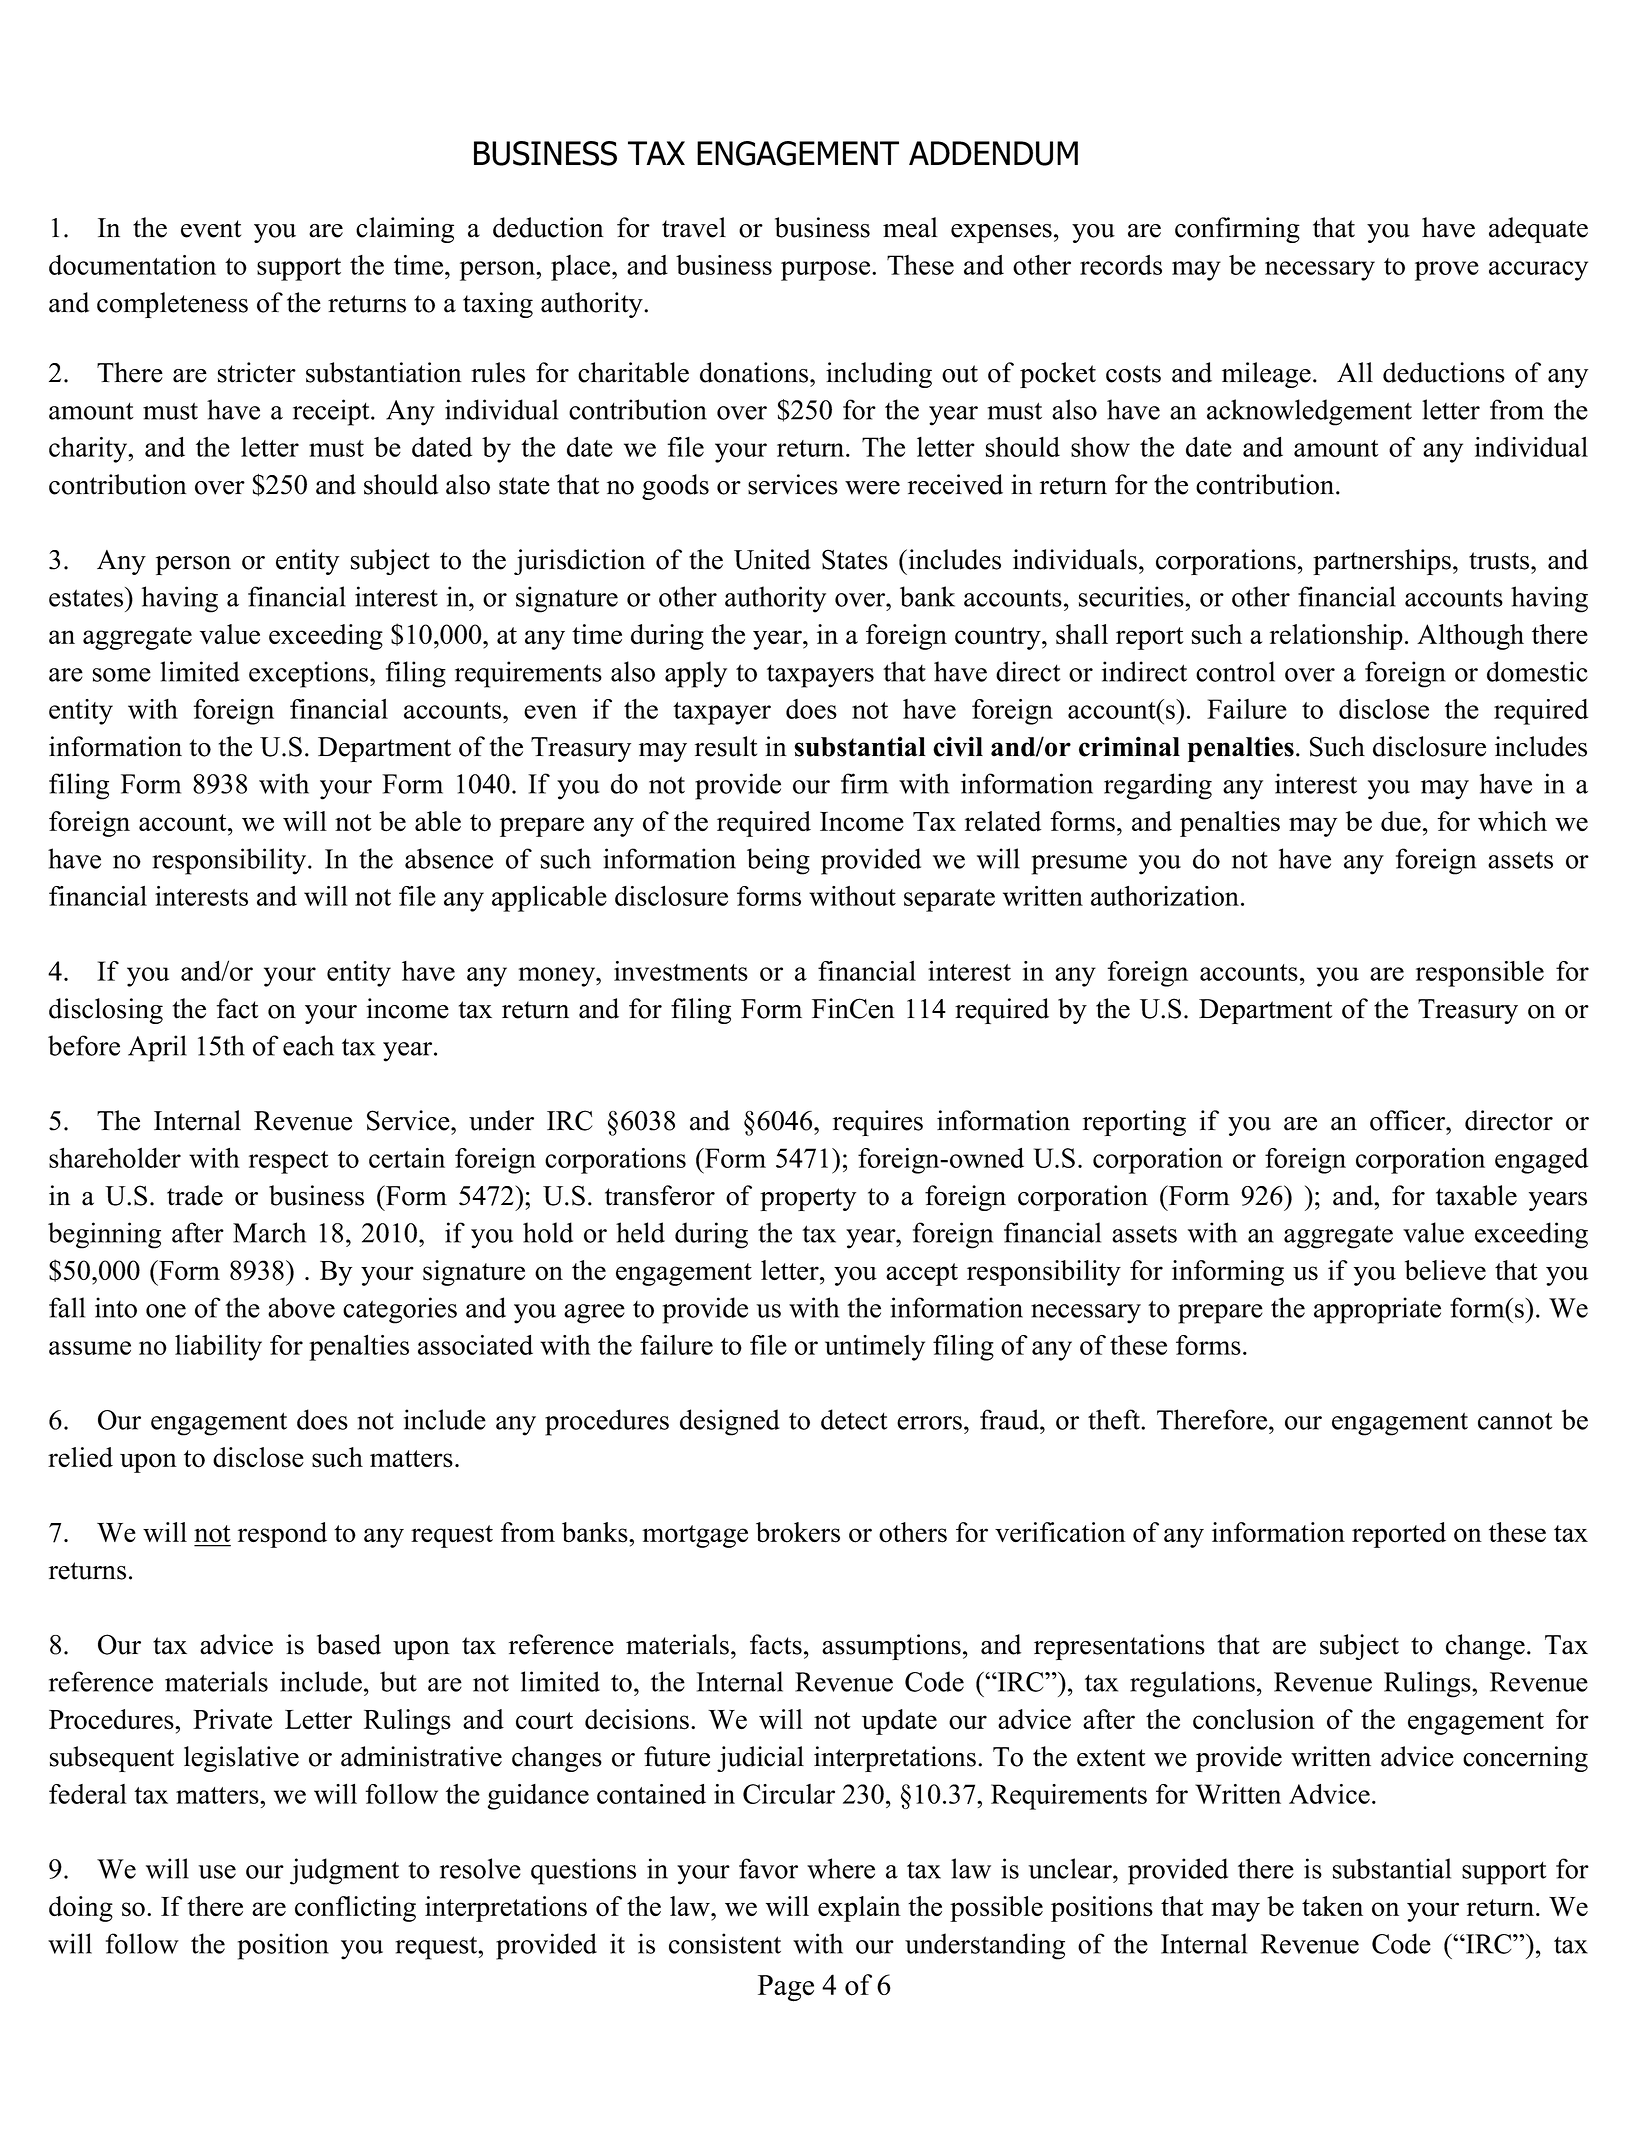 The height and width of the image is (2134, 1649). I want to click on detect, so click(854, 1419).
